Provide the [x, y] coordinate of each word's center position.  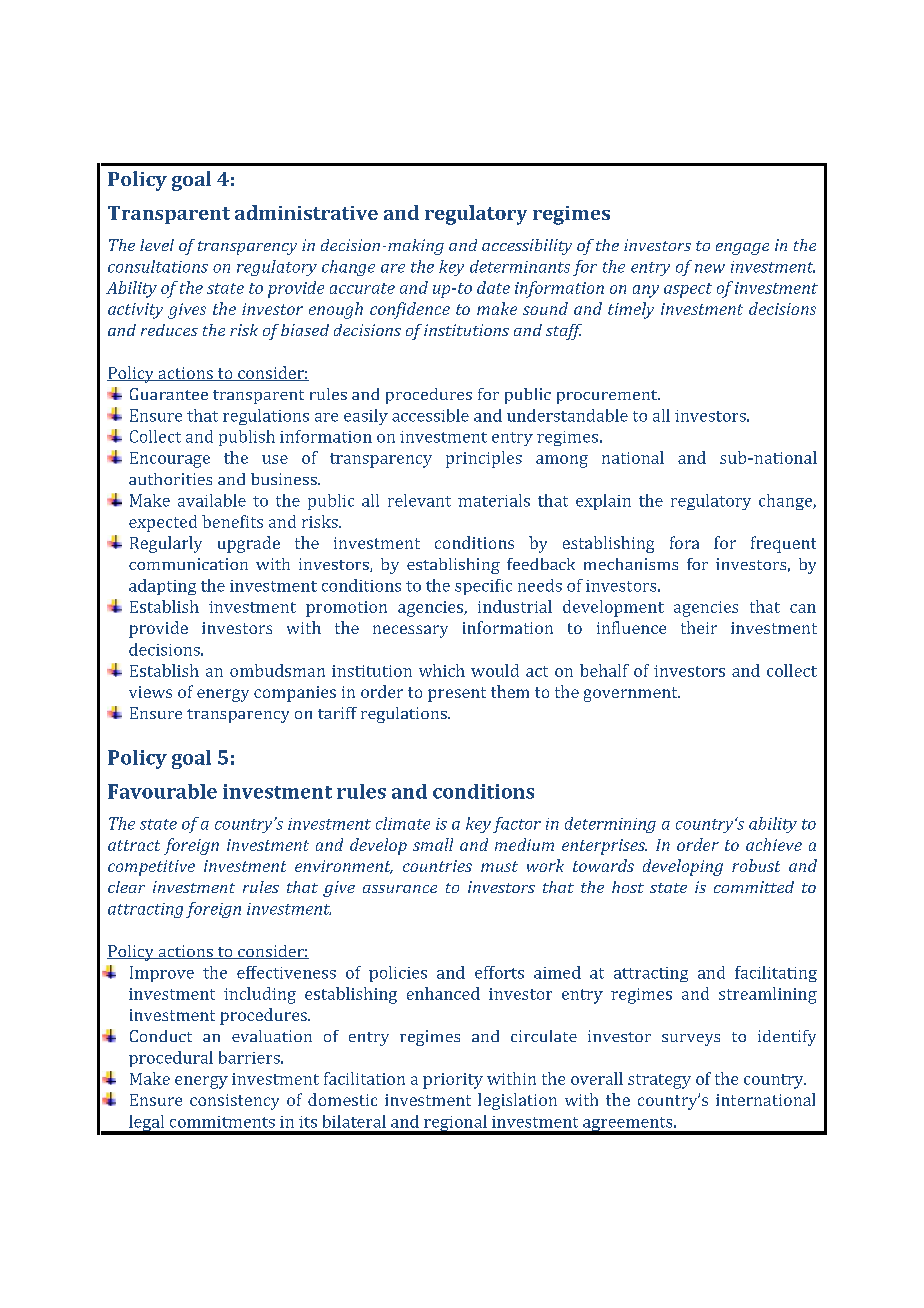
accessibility [527, 247]
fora [684, 542]
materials [494, 500]
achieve [774, 844]
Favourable [162, 791]
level [157, 245]
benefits [232, 521]
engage [742, 249]
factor [517, 825]
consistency [234, 1102]
